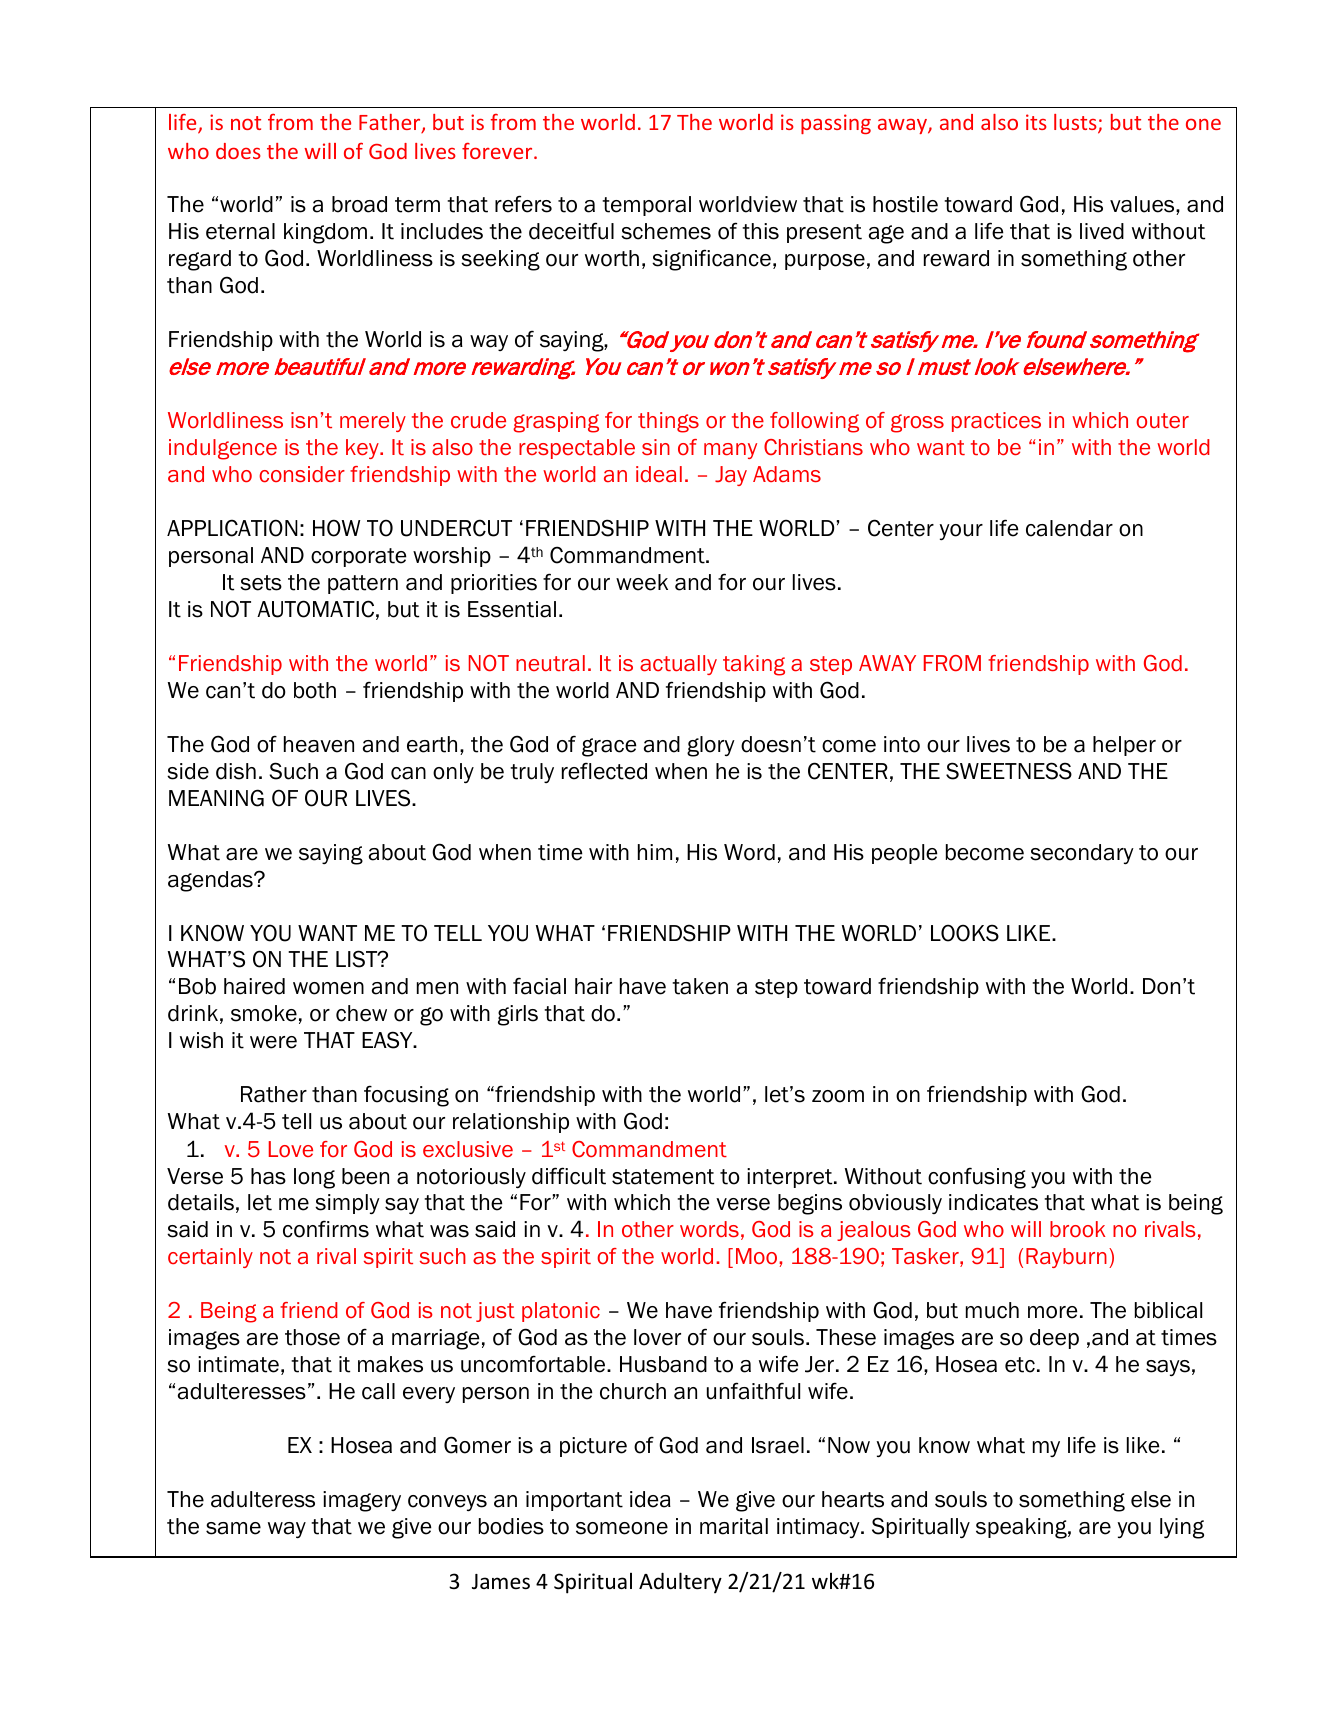 The image size is (1324, 1713). What do you see at coordinates (1066, 1258) in the screenshot?
I see `Rayburn` at bounding box center [1066, 1258].
